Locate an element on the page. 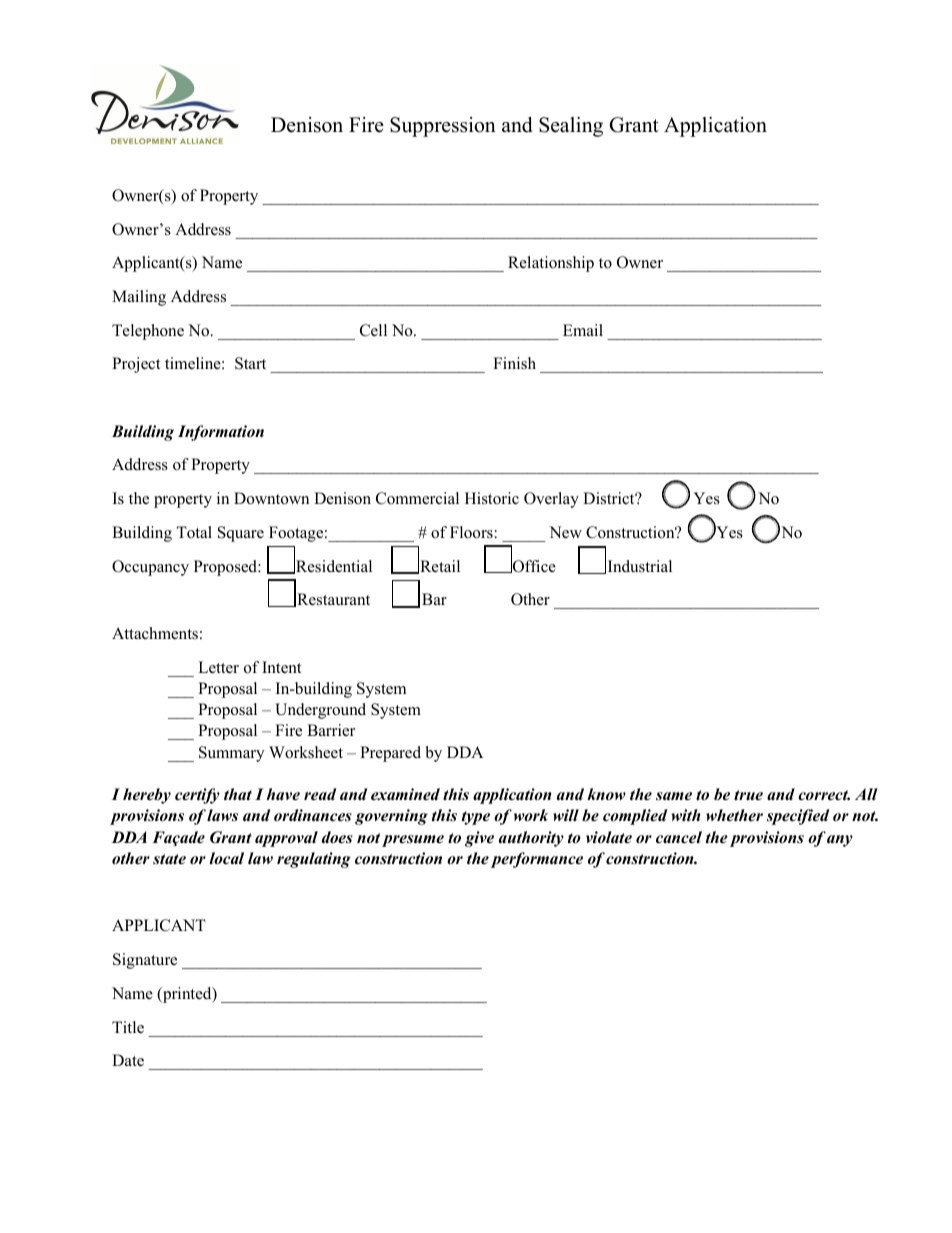 The width and height of the document is (952, 1233). Title is located at coordinates (128, 1027).
